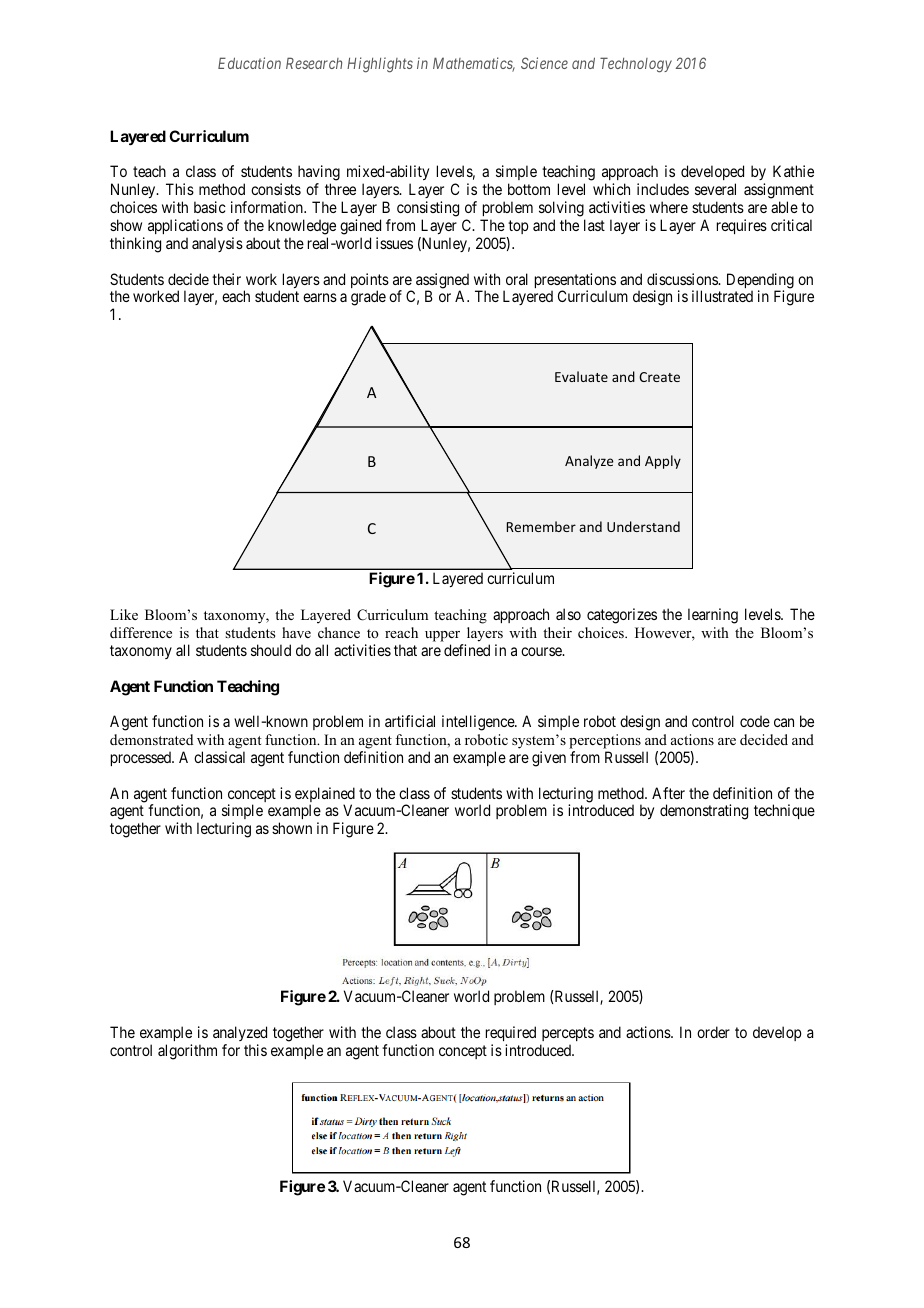 The height and width of the screenshot is (1308, 924). Describe the element at coordinates (249, 63) in the screenshot. I see `Education` at that location.
